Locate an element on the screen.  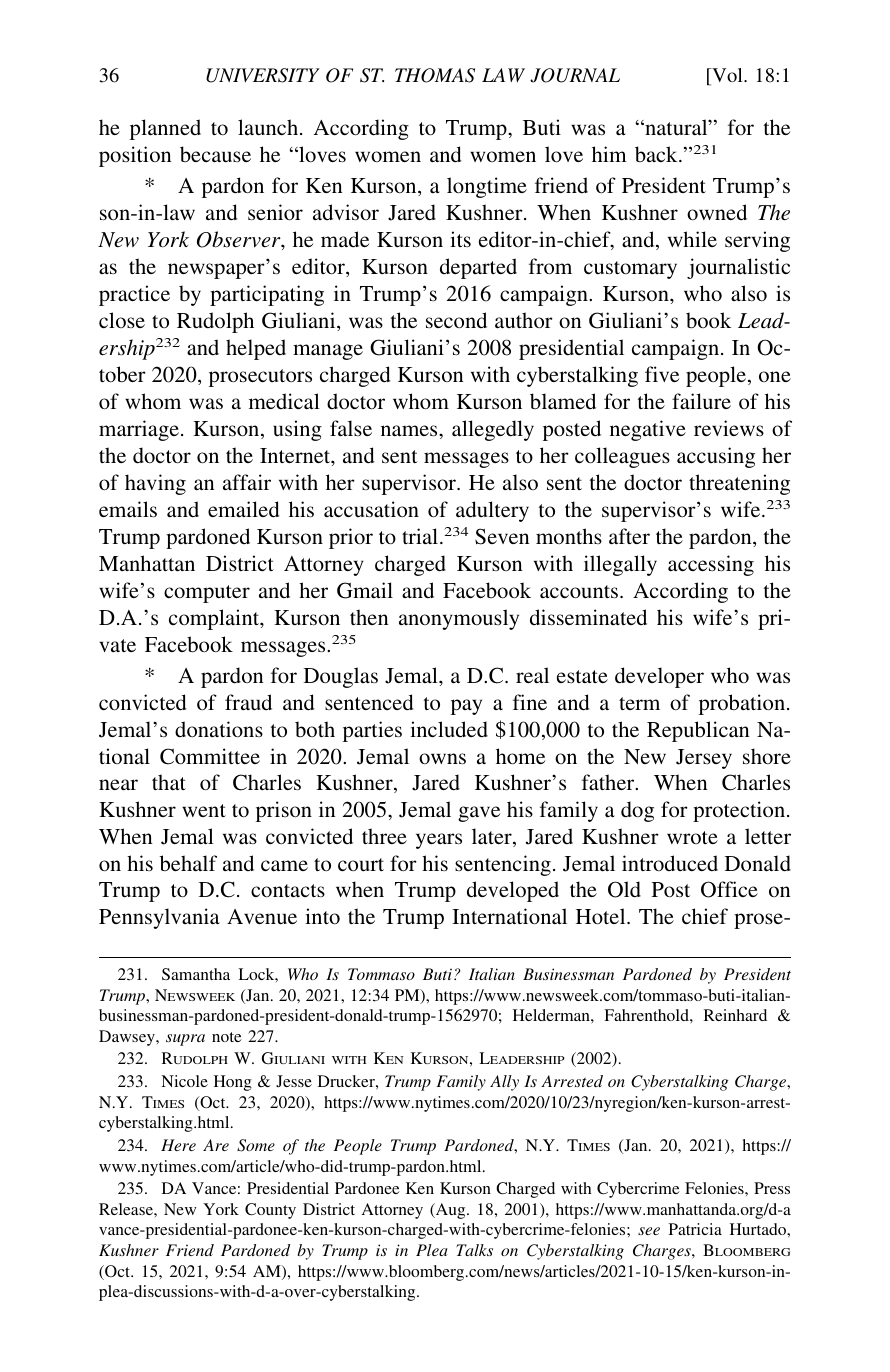
anonymously is located at coordinates (459, 619).
